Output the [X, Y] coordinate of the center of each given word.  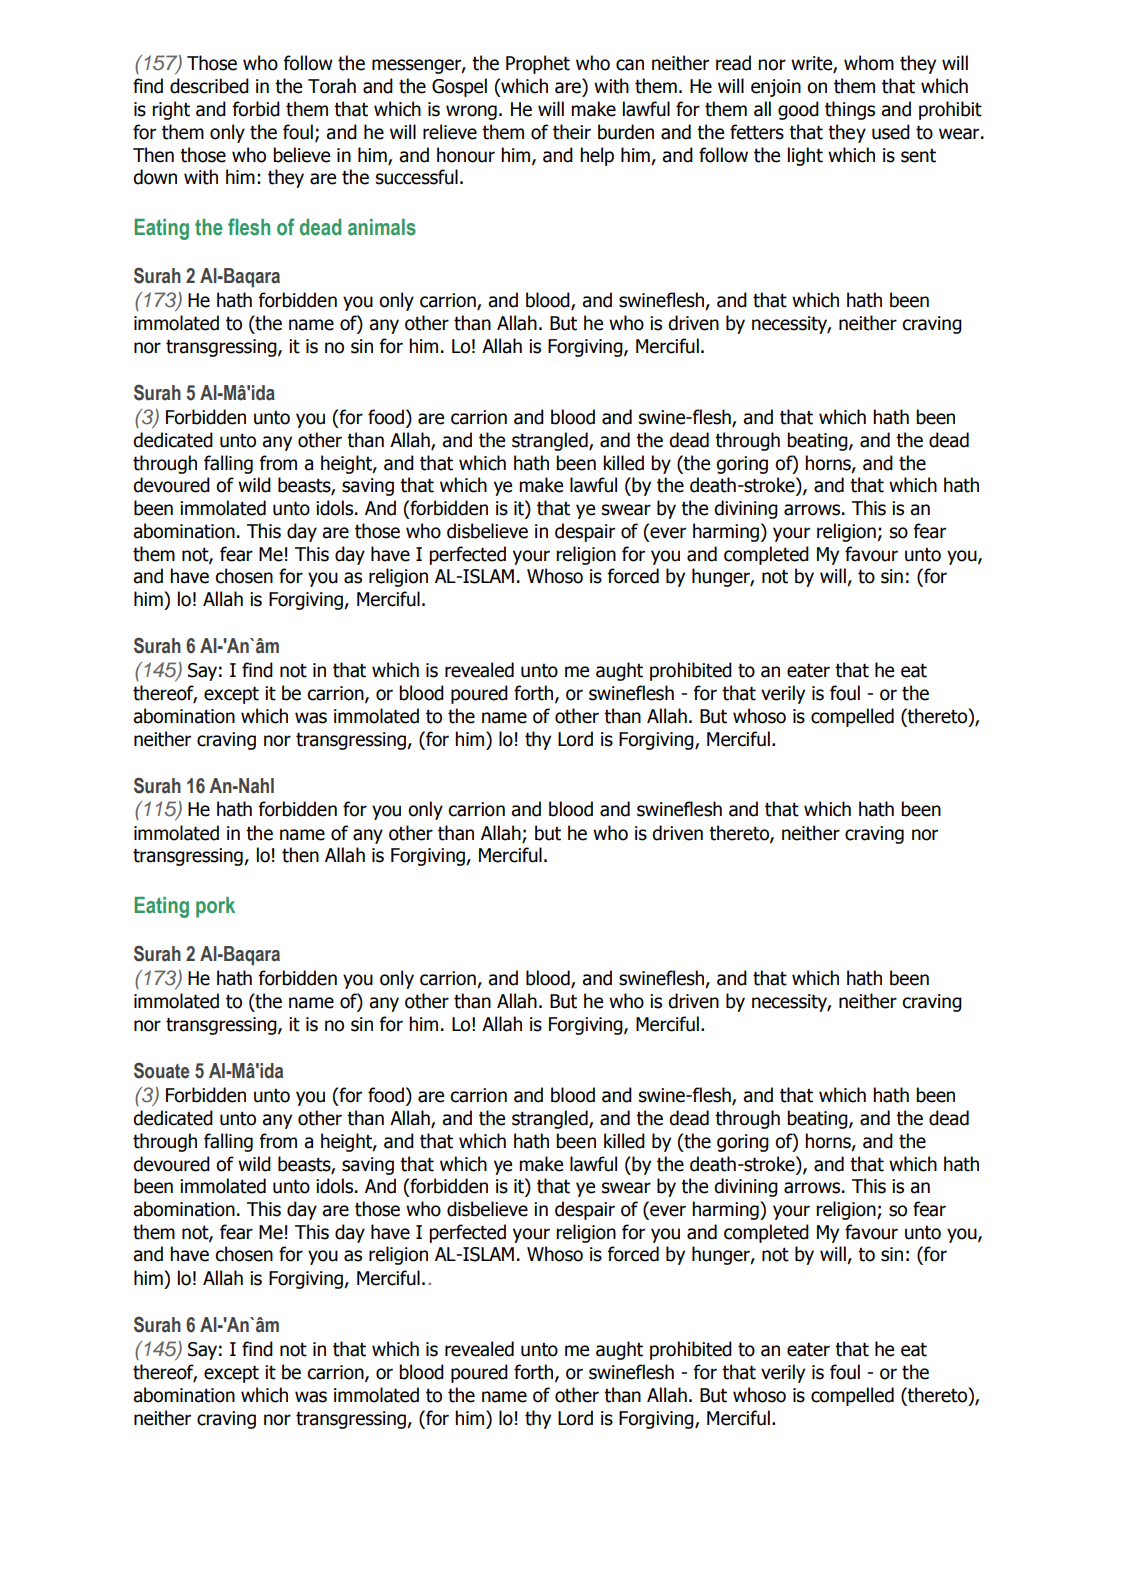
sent [918, 156]
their [572, 132]
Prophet [538, 64]
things [850, 110]
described [209, 86]
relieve [450, 132]
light [805, 156]
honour [466, 155]
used [891, 132]
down [155, 177]
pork [215, 907]
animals [382, 227]
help [597, 156]
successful [417, 177]
